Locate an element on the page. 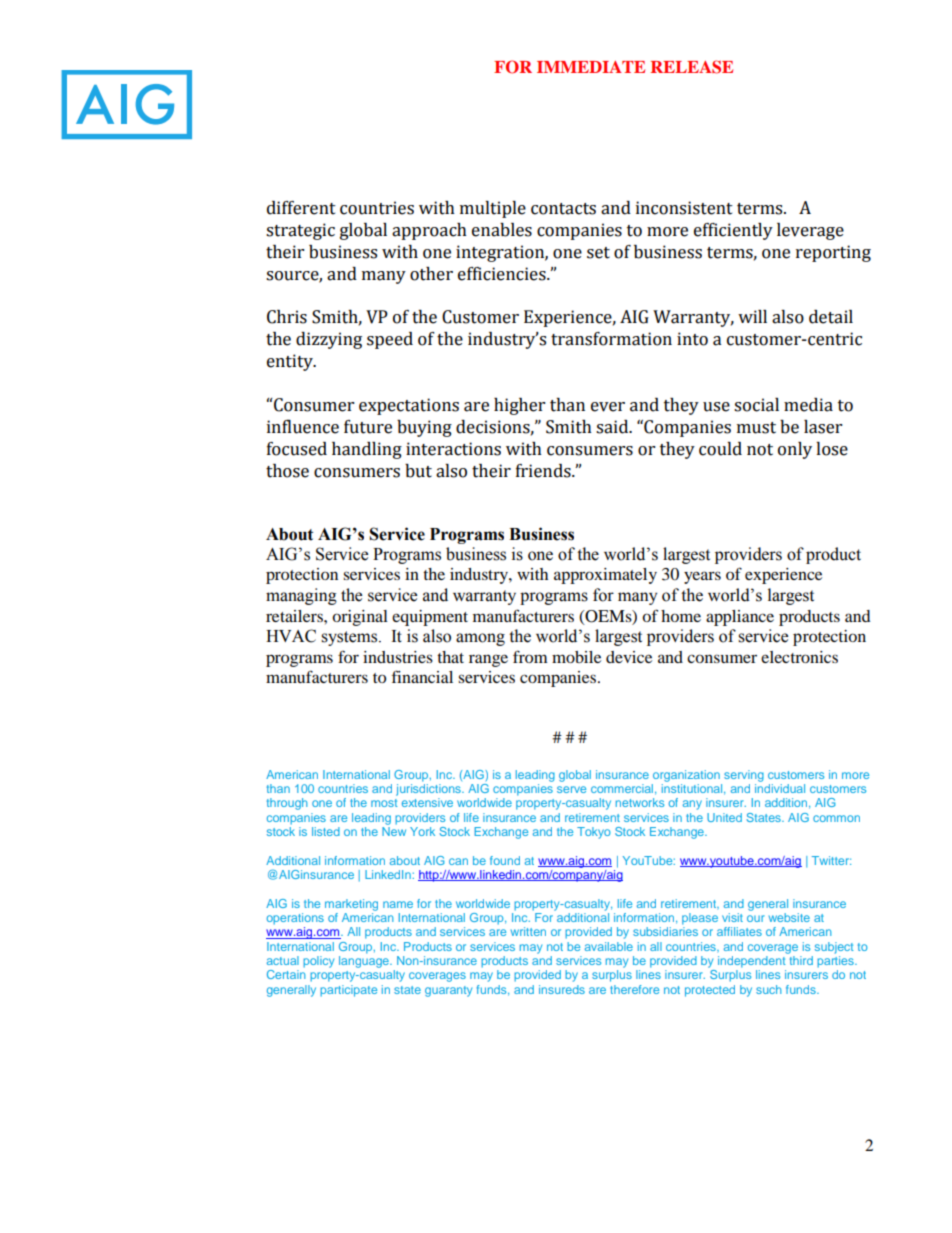  most is located at coordinates (384, 803).
